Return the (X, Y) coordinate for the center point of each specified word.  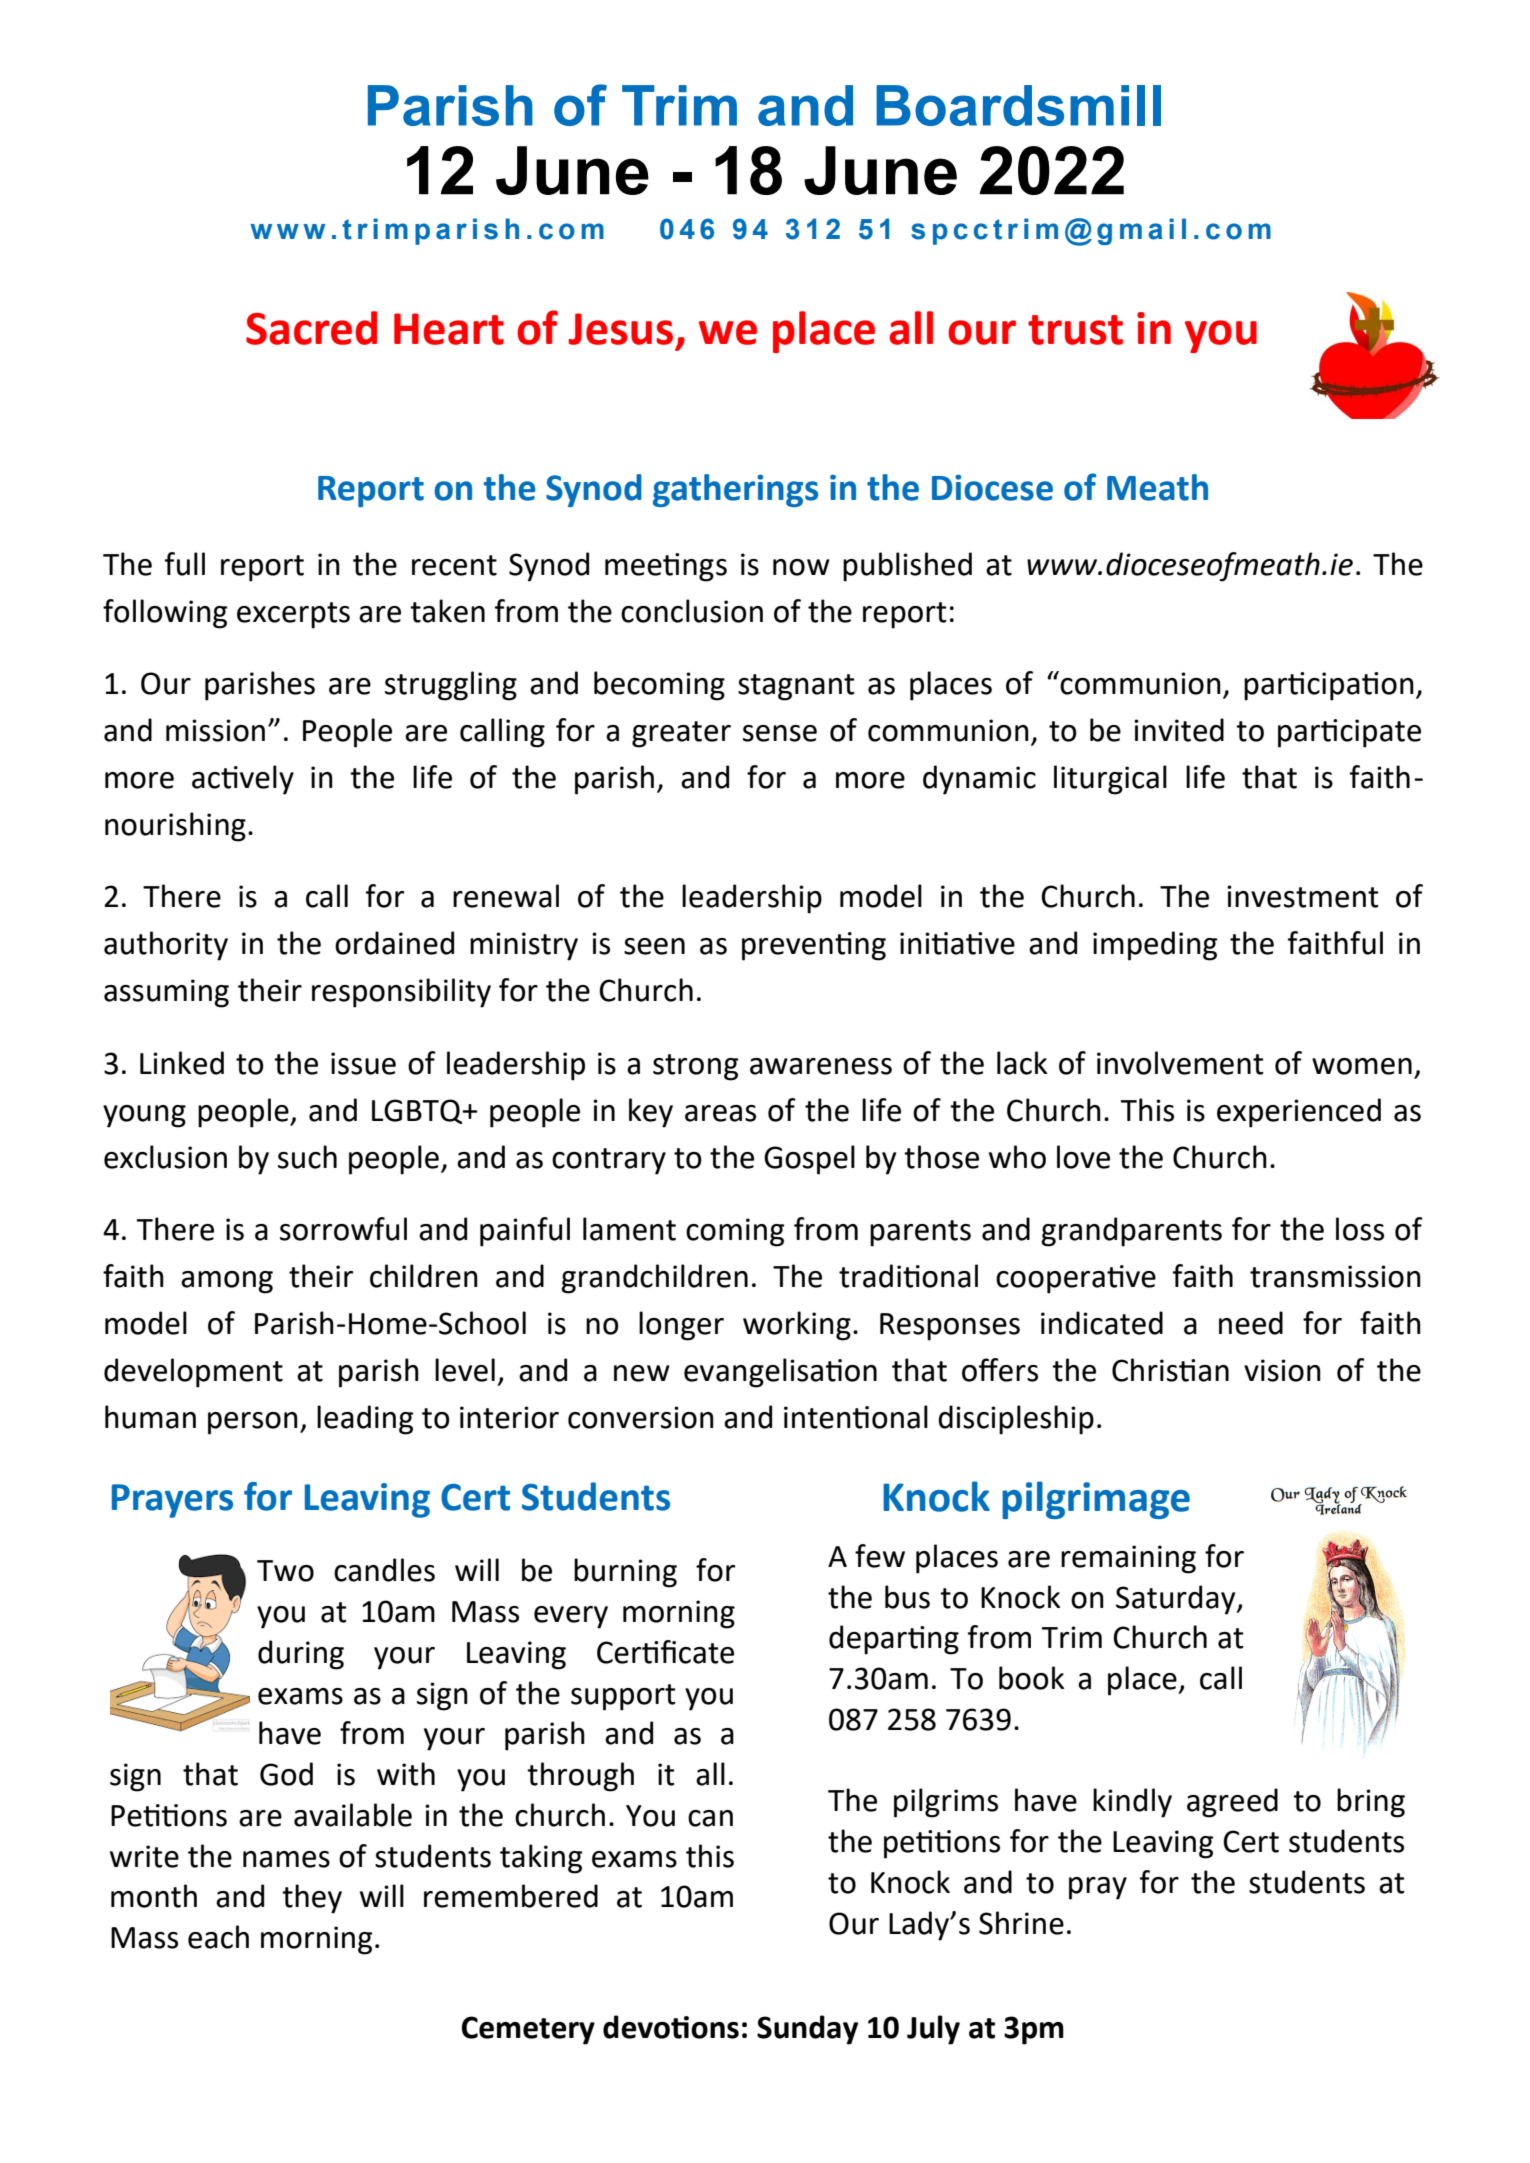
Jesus (620, 329)
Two (285, 1571)
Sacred (311, 328)
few (880, 1556)
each (218, 1937)
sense (780, 733)
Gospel (809, 1160)
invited (1179, 730)
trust (1075, 330)
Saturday (1177, 1600)
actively (243, 780)
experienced (1299, 1113)
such (307, 1157)
